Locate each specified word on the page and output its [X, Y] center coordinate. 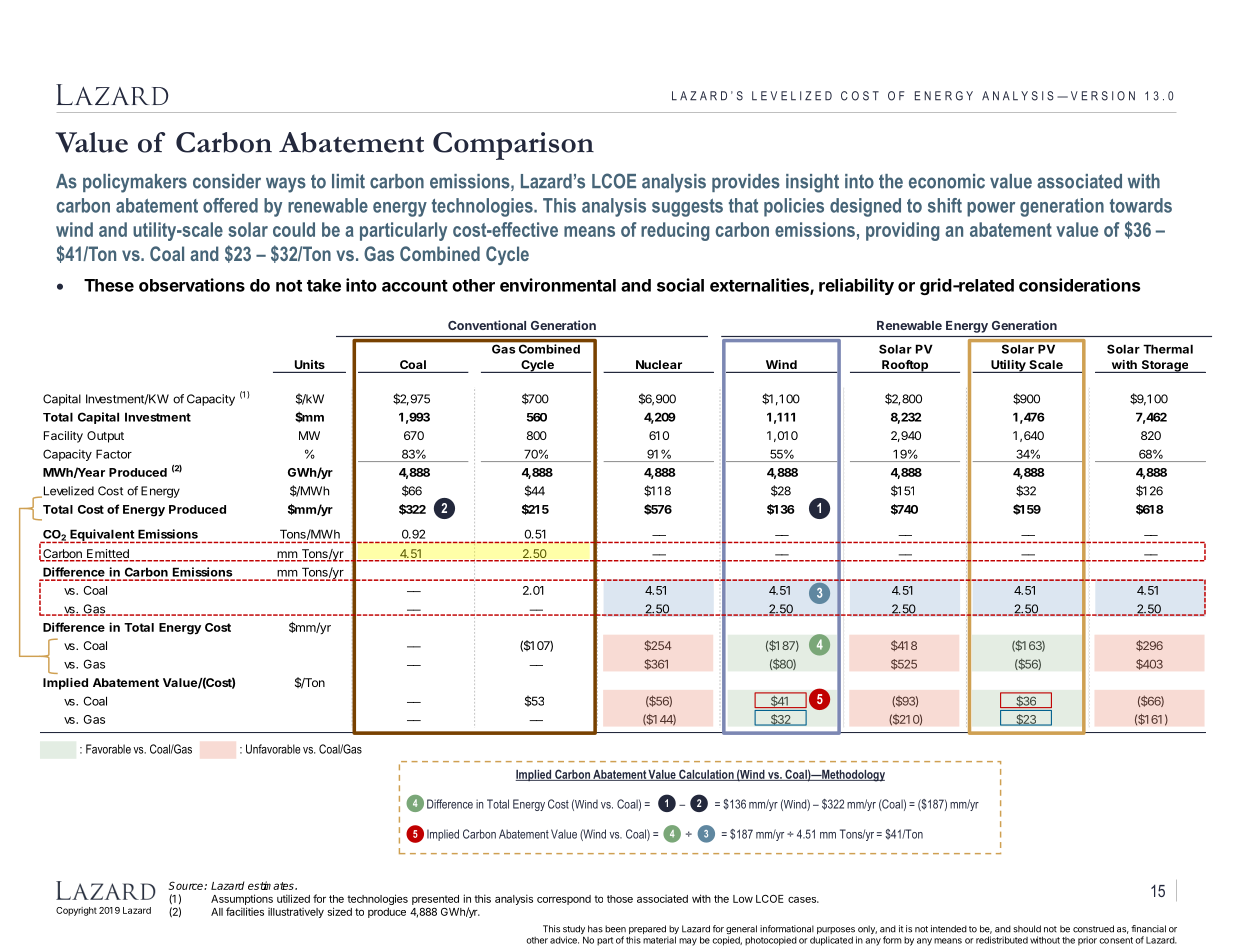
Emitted [108, 555]
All [217, 912]
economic [947, 181]
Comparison [513, 146]
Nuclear [659, 364]
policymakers [135, 183]
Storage [1164, 366]
